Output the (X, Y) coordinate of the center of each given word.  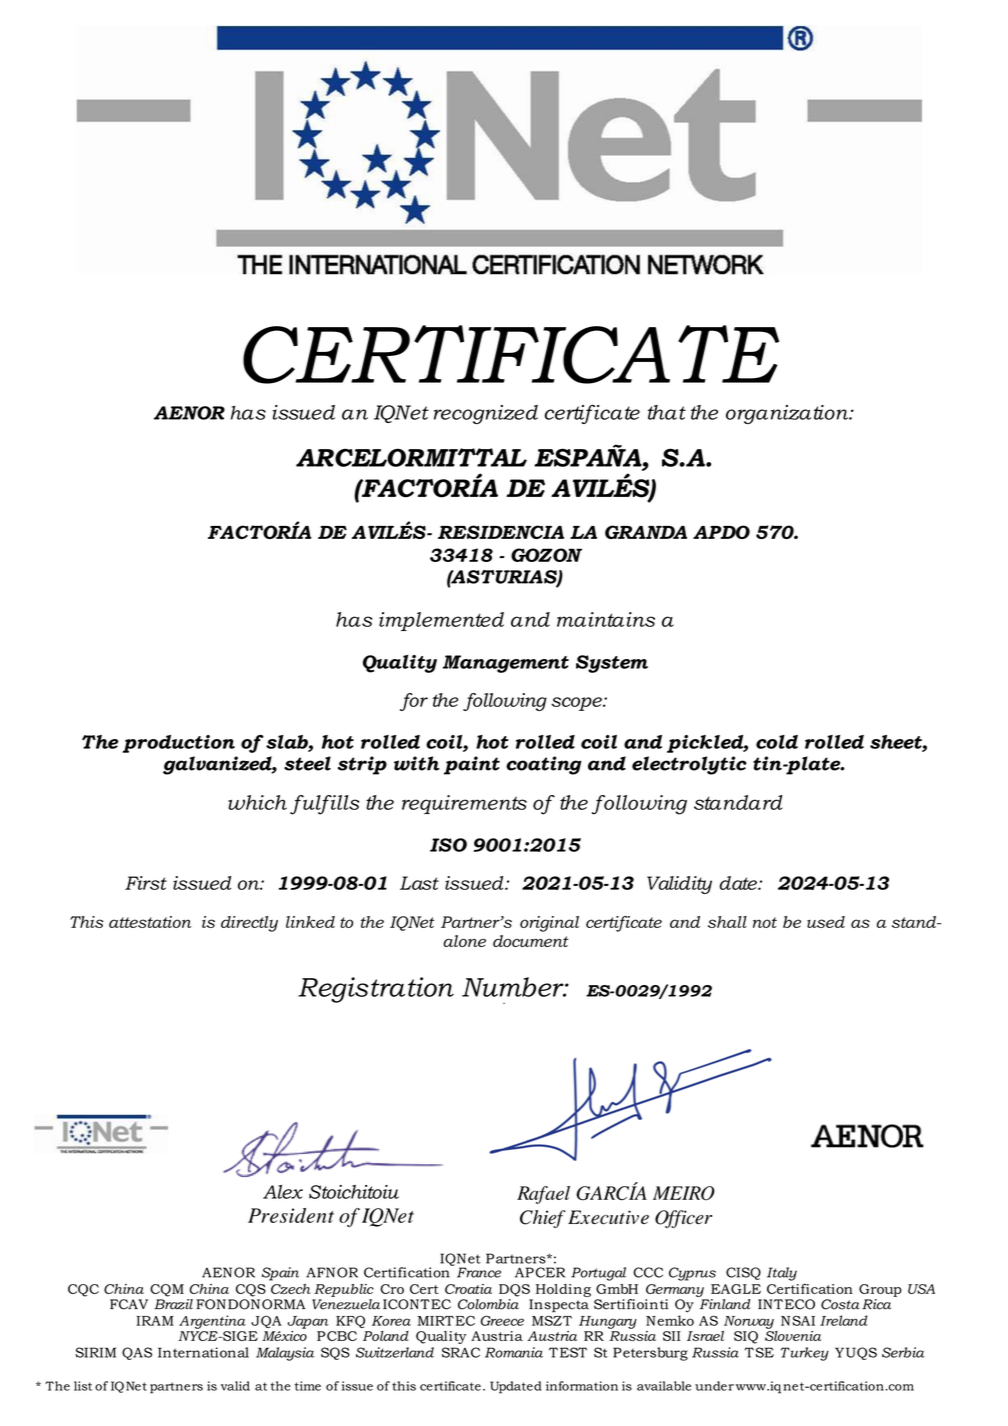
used (826, 922)
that (667, 412)
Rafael (543, 1195)
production (179, 744)
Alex (283, 1192)
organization (788, 414)
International (203, 1352)
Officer (683, 1219)
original (549, 924)
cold (777, 742)
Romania (514, 1352)
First (146, 883)
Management (506, 664)
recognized (486, 414)
